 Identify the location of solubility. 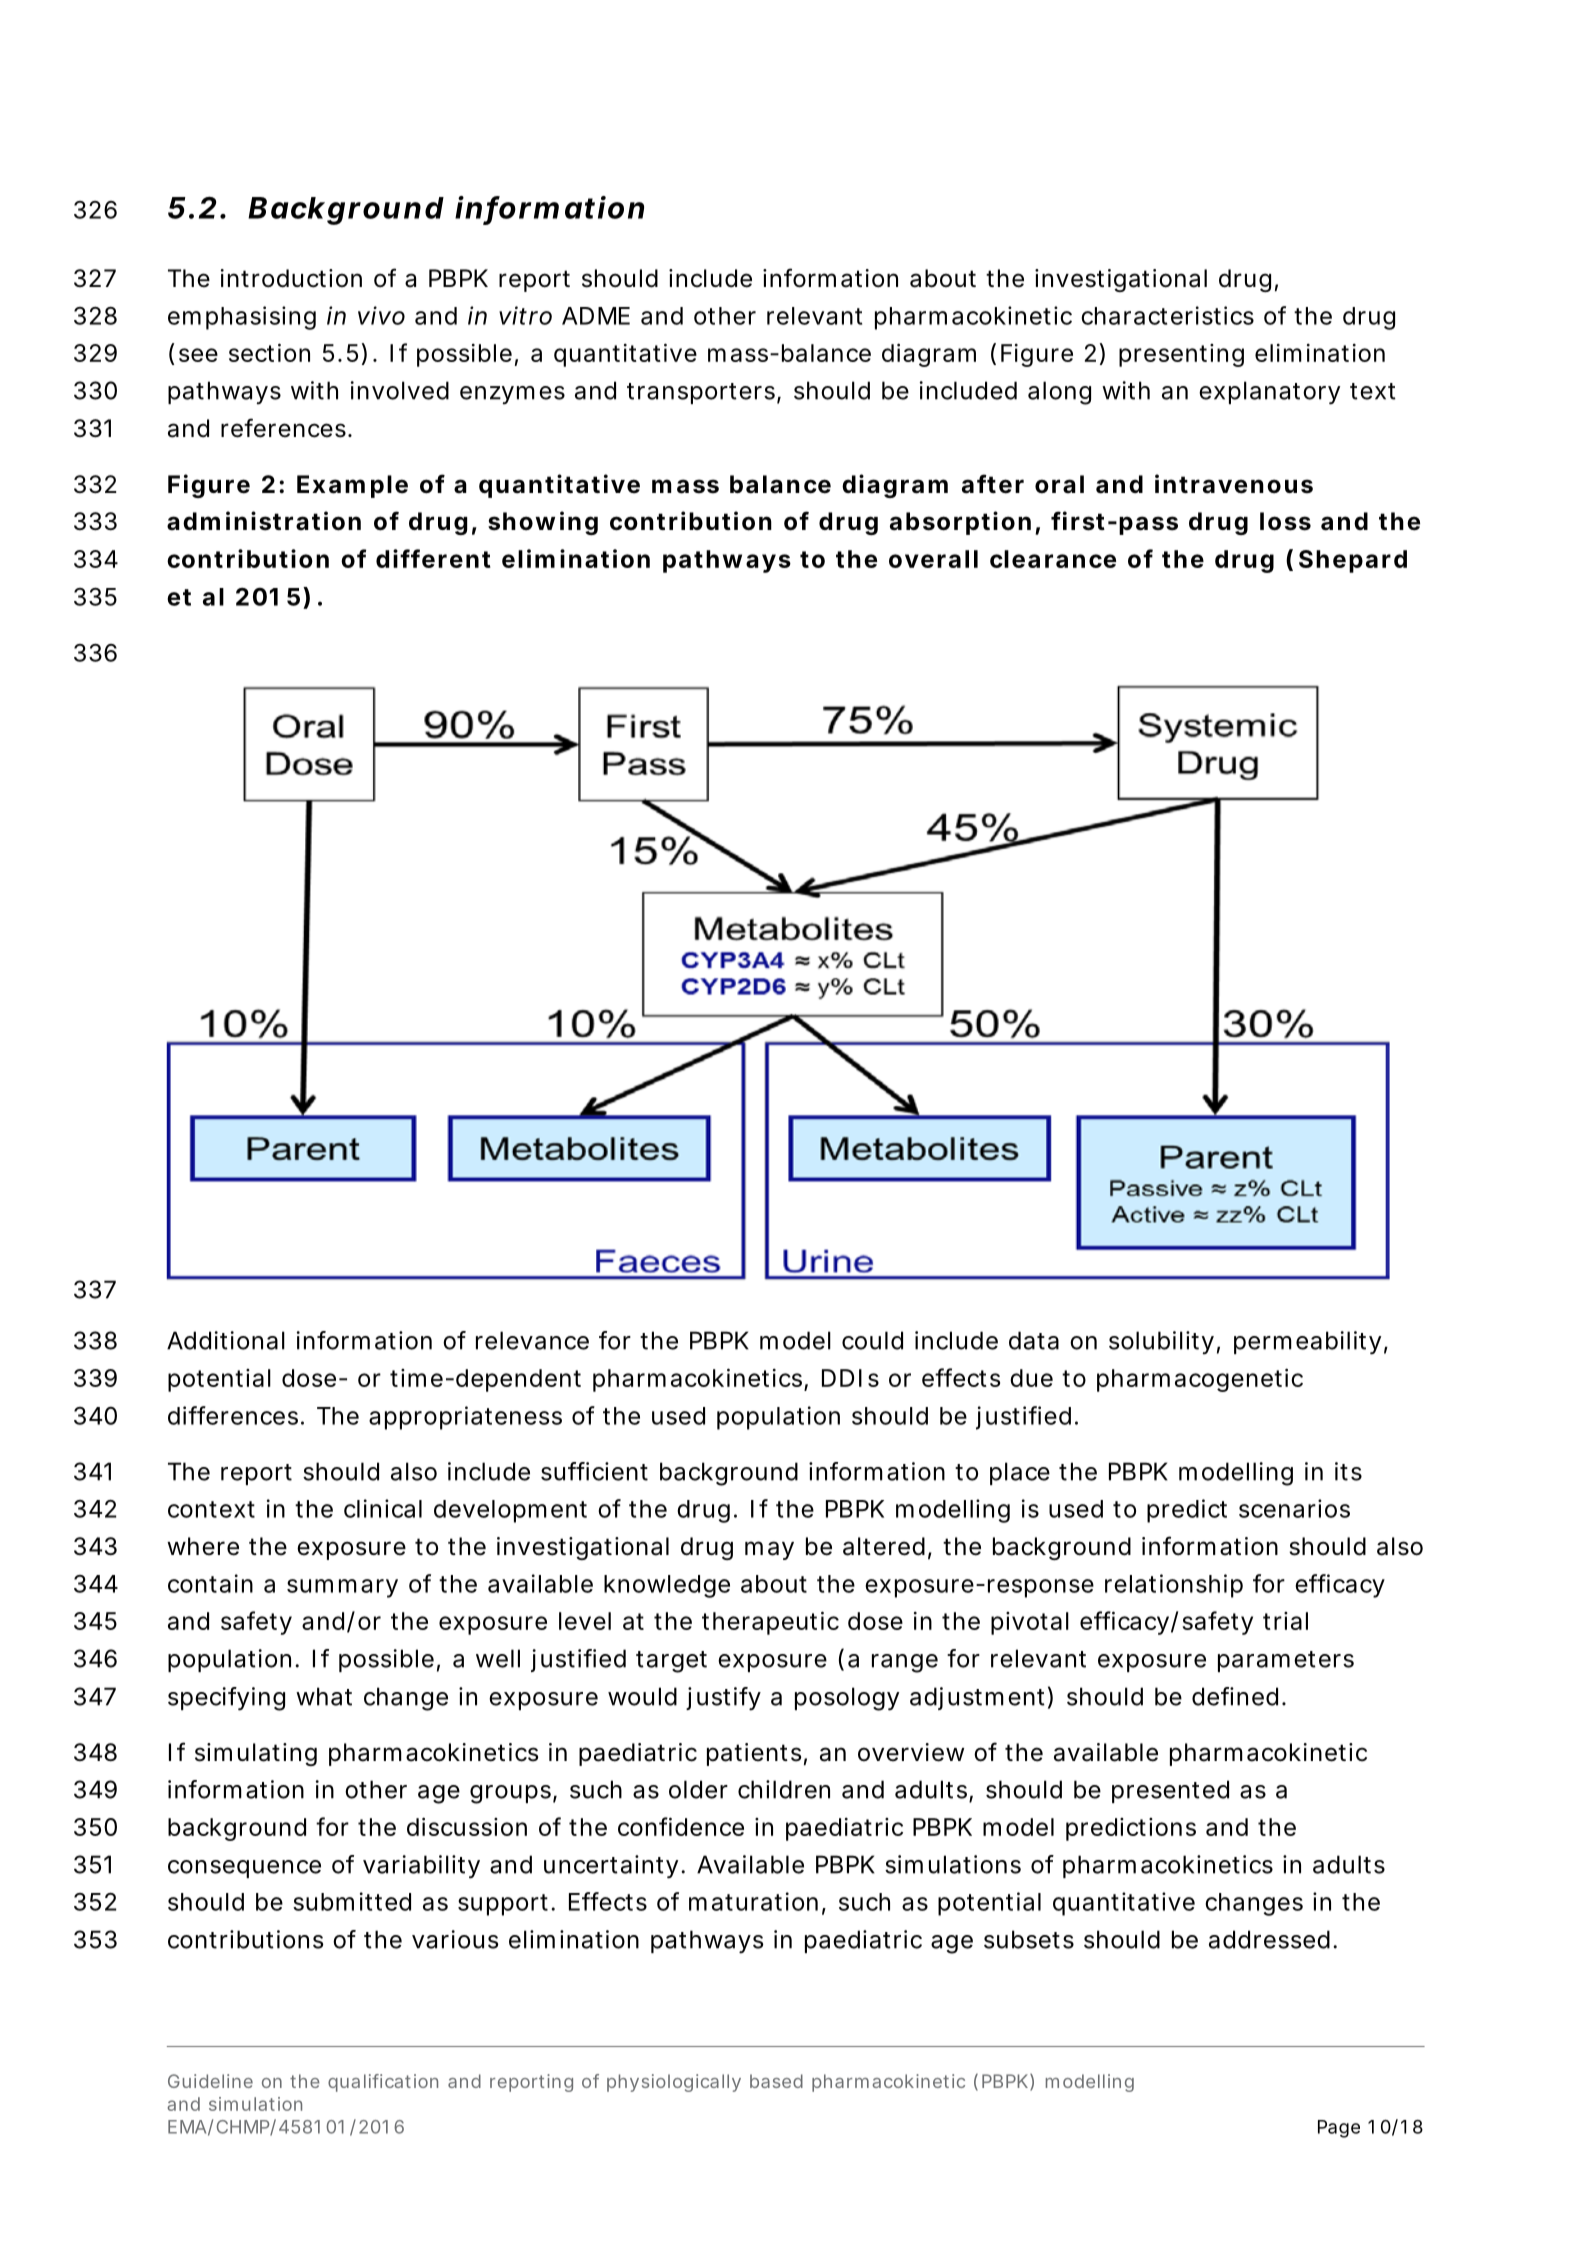
(1161, 1343).
